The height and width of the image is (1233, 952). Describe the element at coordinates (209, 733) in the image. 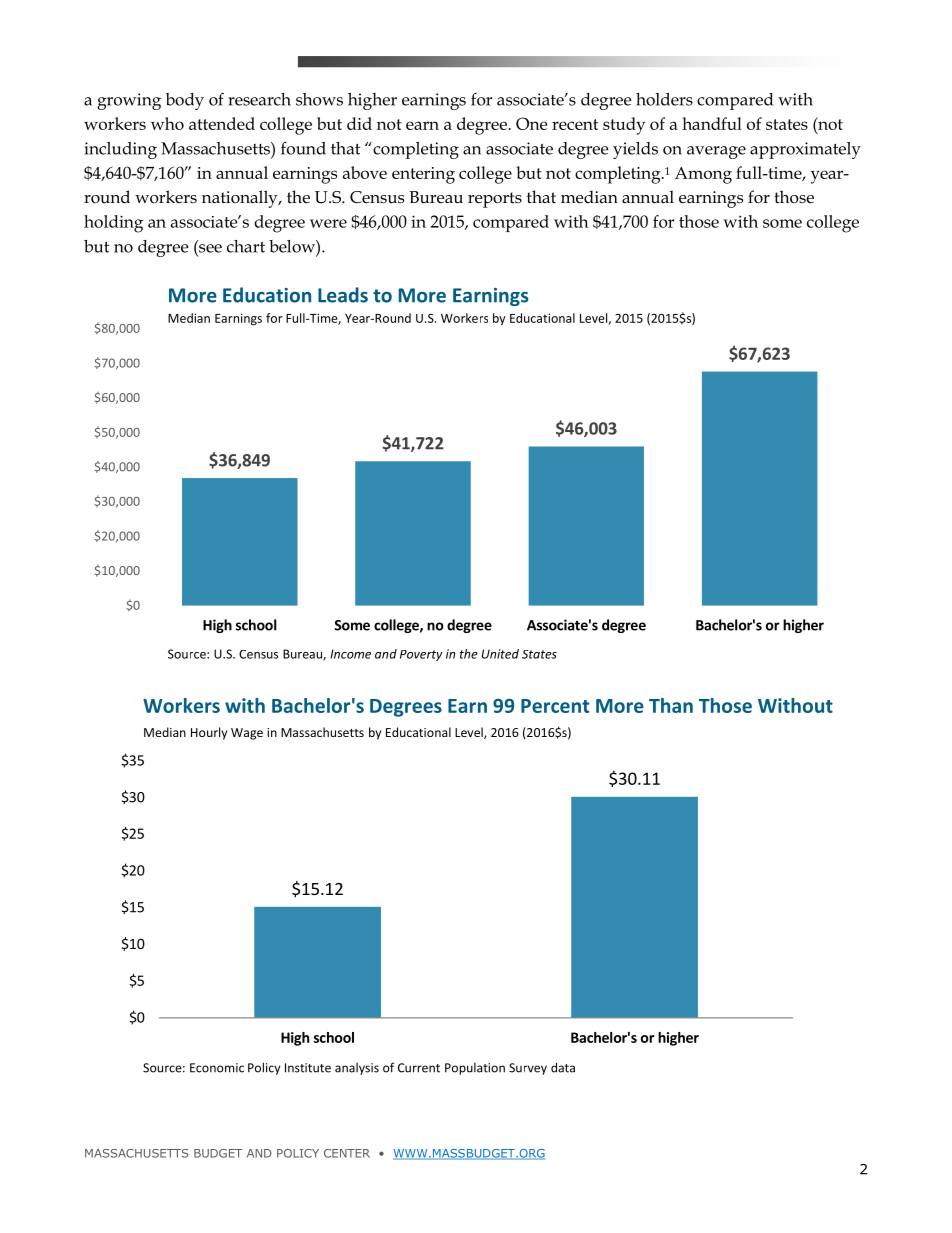

I see `Hourly` at that location.
